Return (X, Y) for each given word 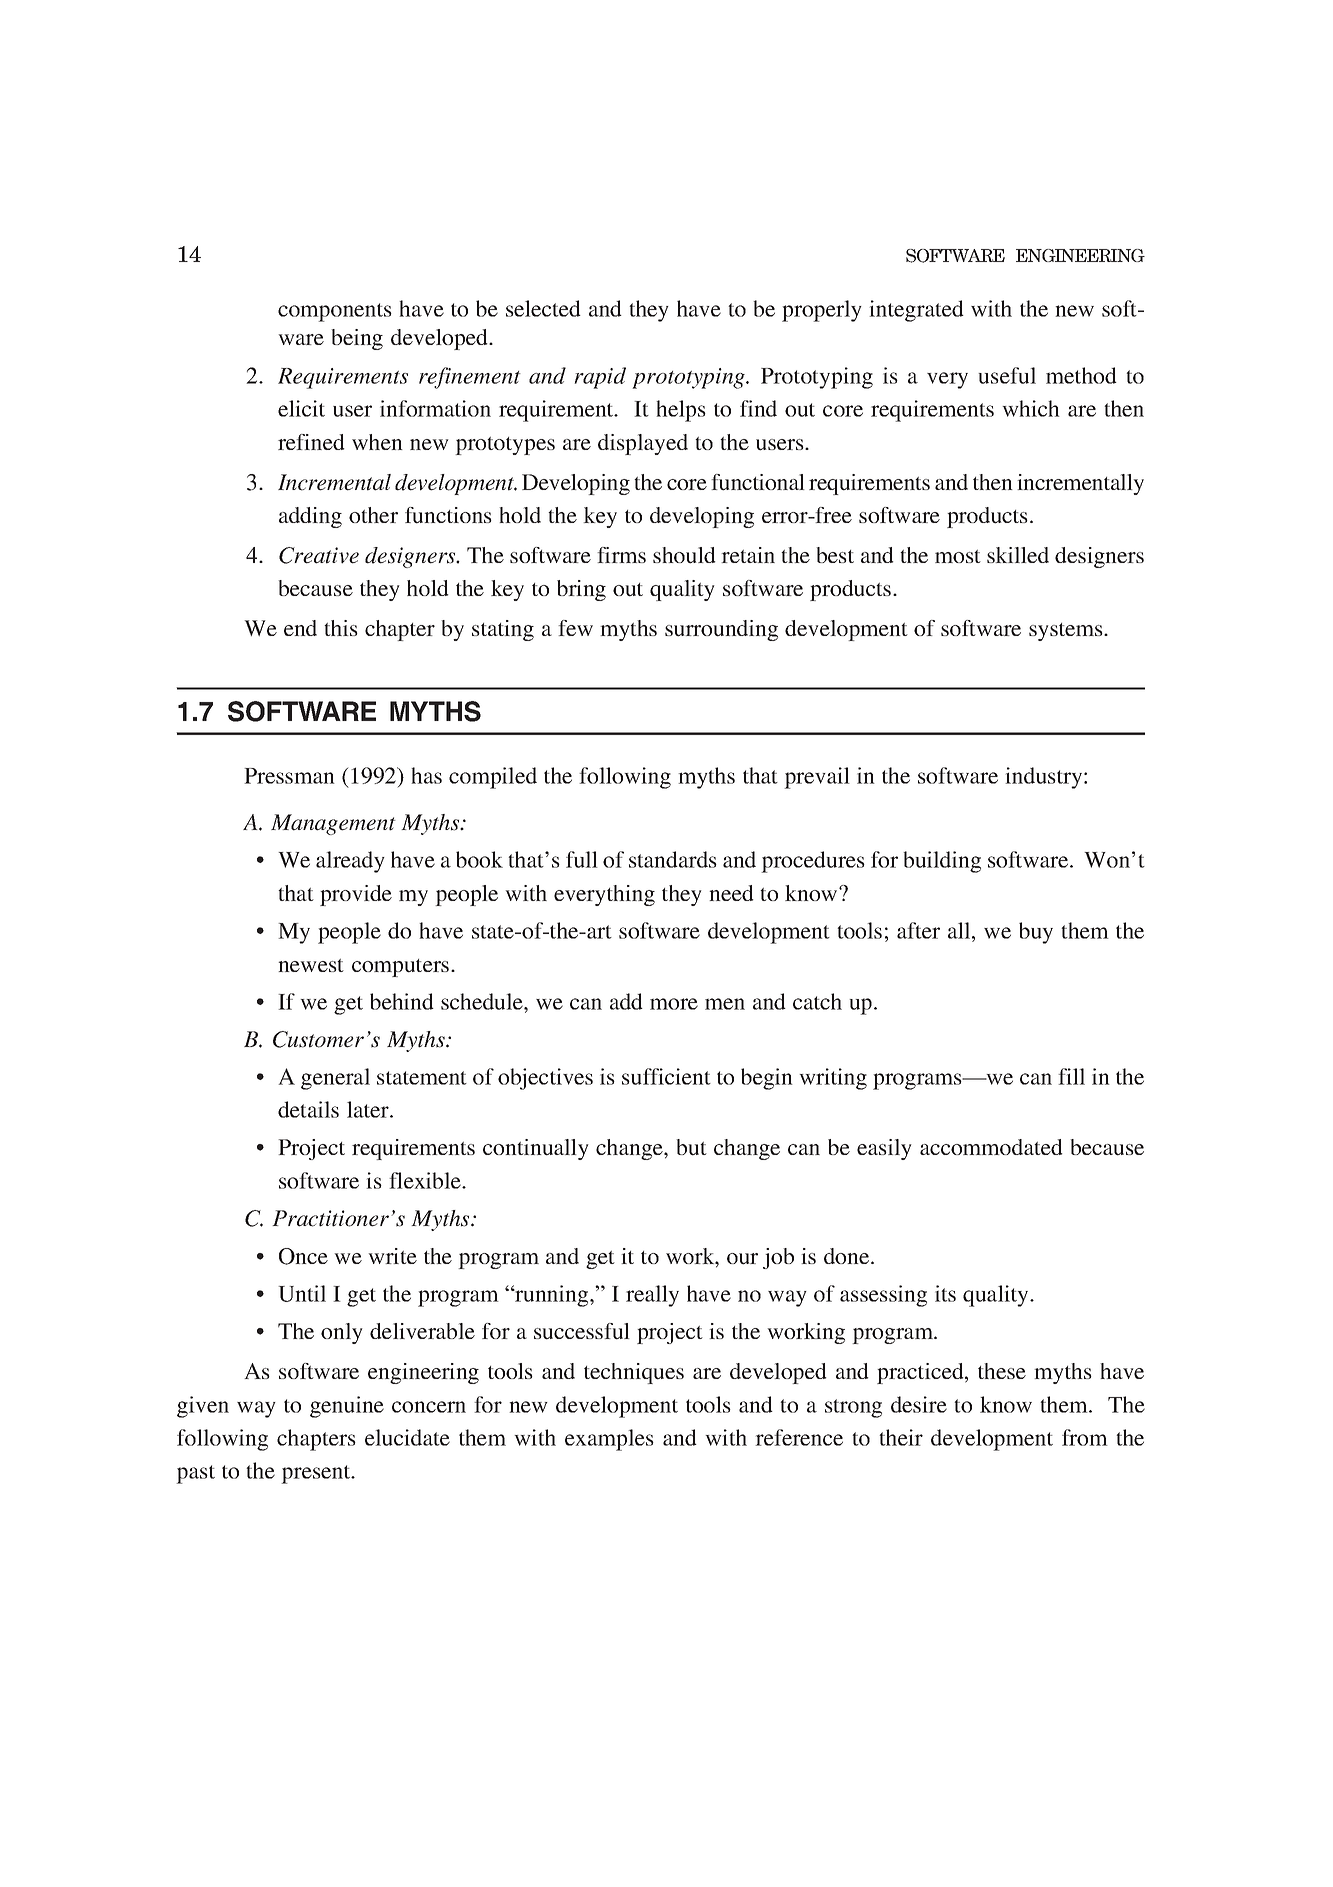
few (575, 628)
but (691, 1147)
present (317, 1474)
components (335, 312)
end (300, 628)
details (308, 1109)
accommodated (991, 1147)
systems (1067, 632)
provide (356, 895)
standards (673, 859)
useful (1007, 375)
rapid (600, 378)
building (942, 862)
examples (609, 1440)
